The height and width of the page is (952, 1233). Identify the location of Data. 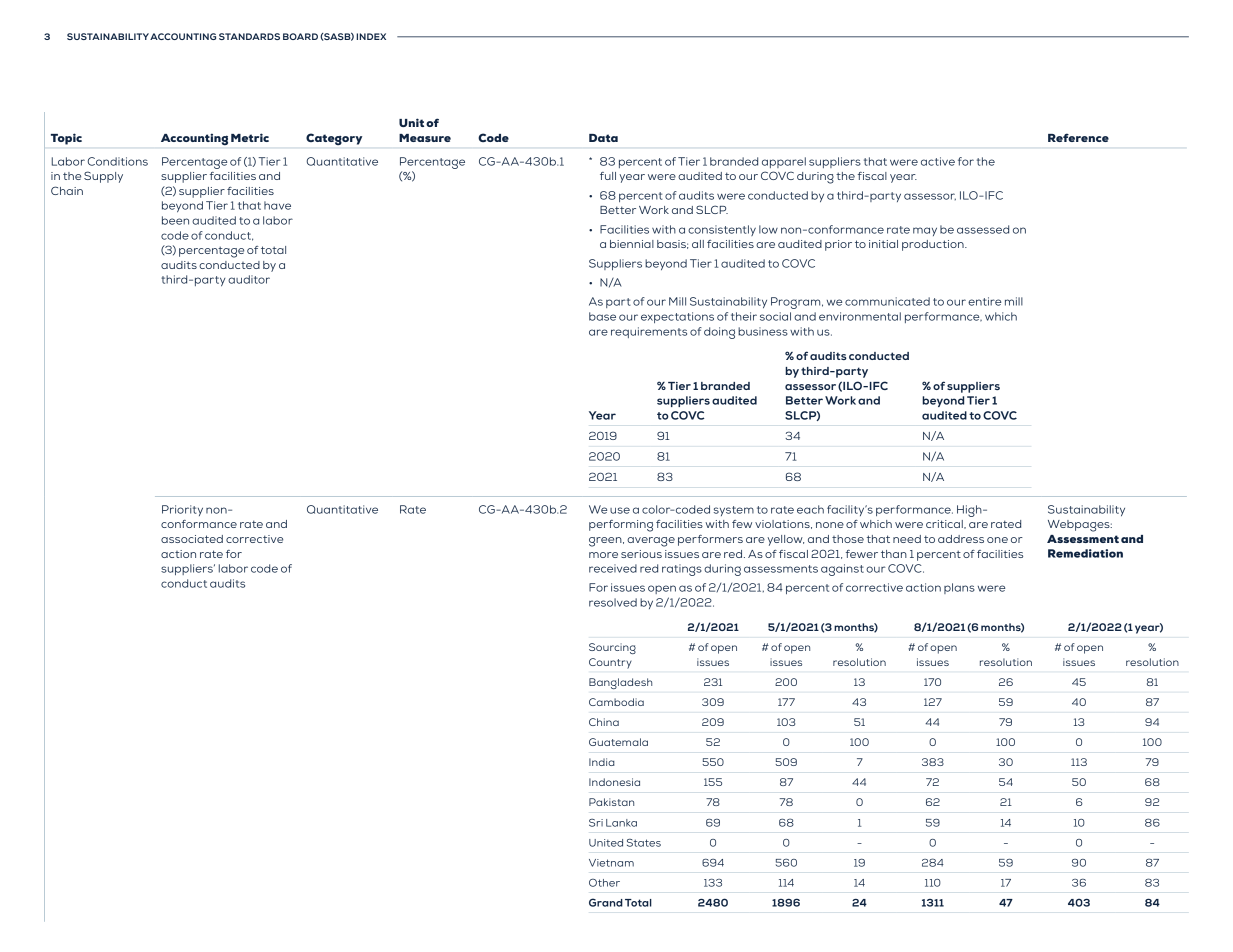
(603, 138).
